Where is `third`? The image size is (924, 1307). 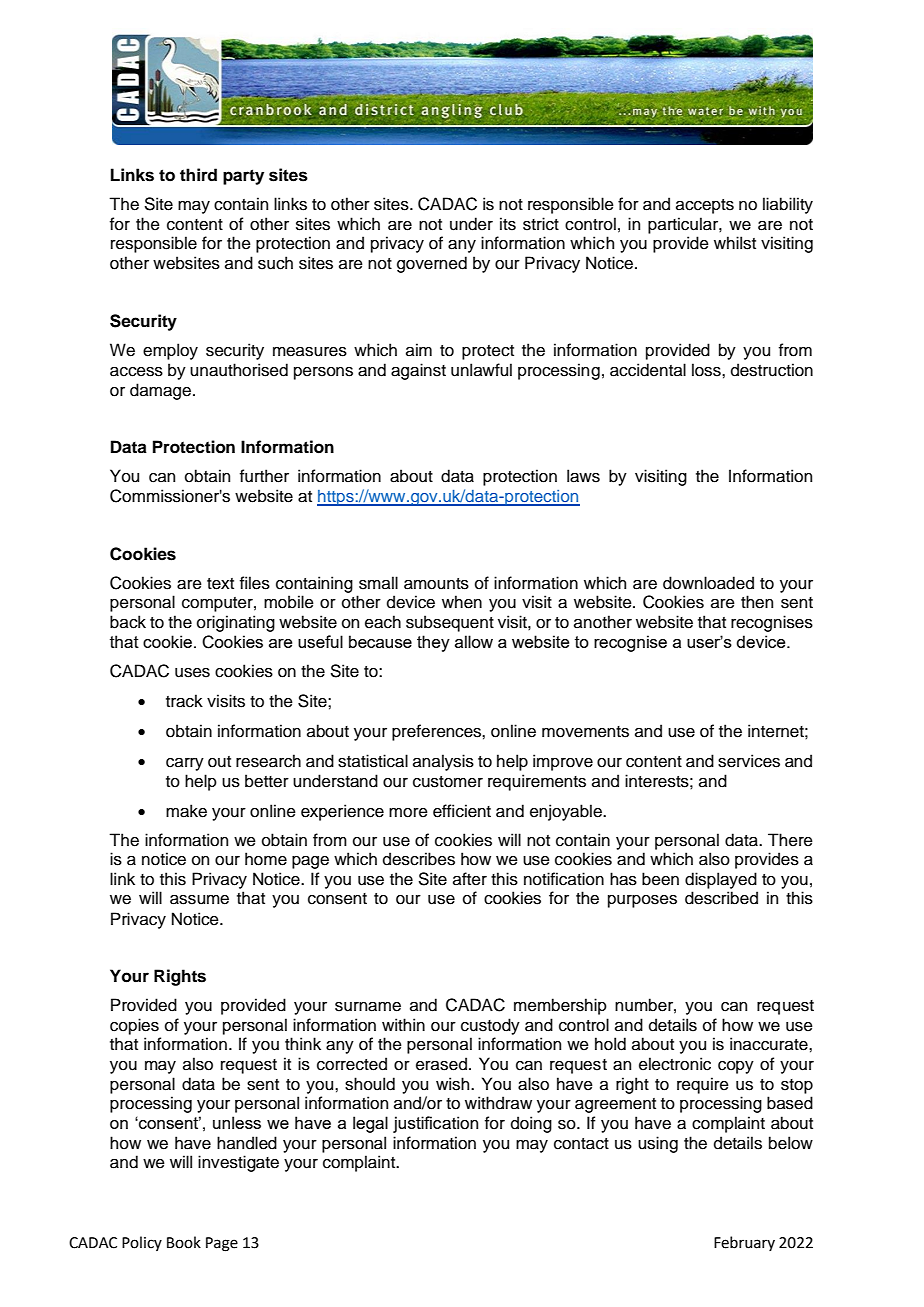
third is located at coordinates (198, 175).
